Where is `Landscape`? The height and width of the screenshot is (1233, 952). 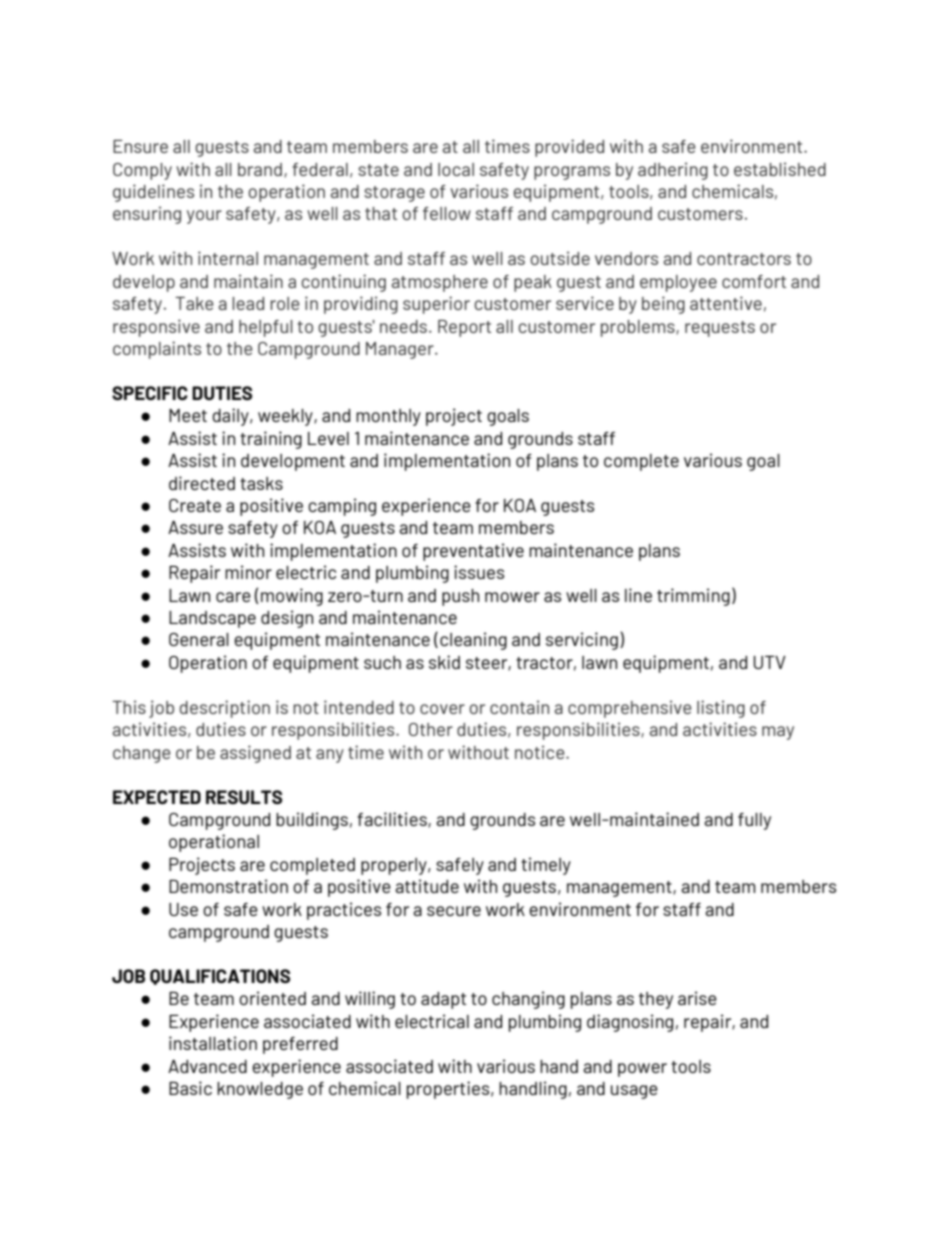
Landscape is located at coordinates (212, 619).
